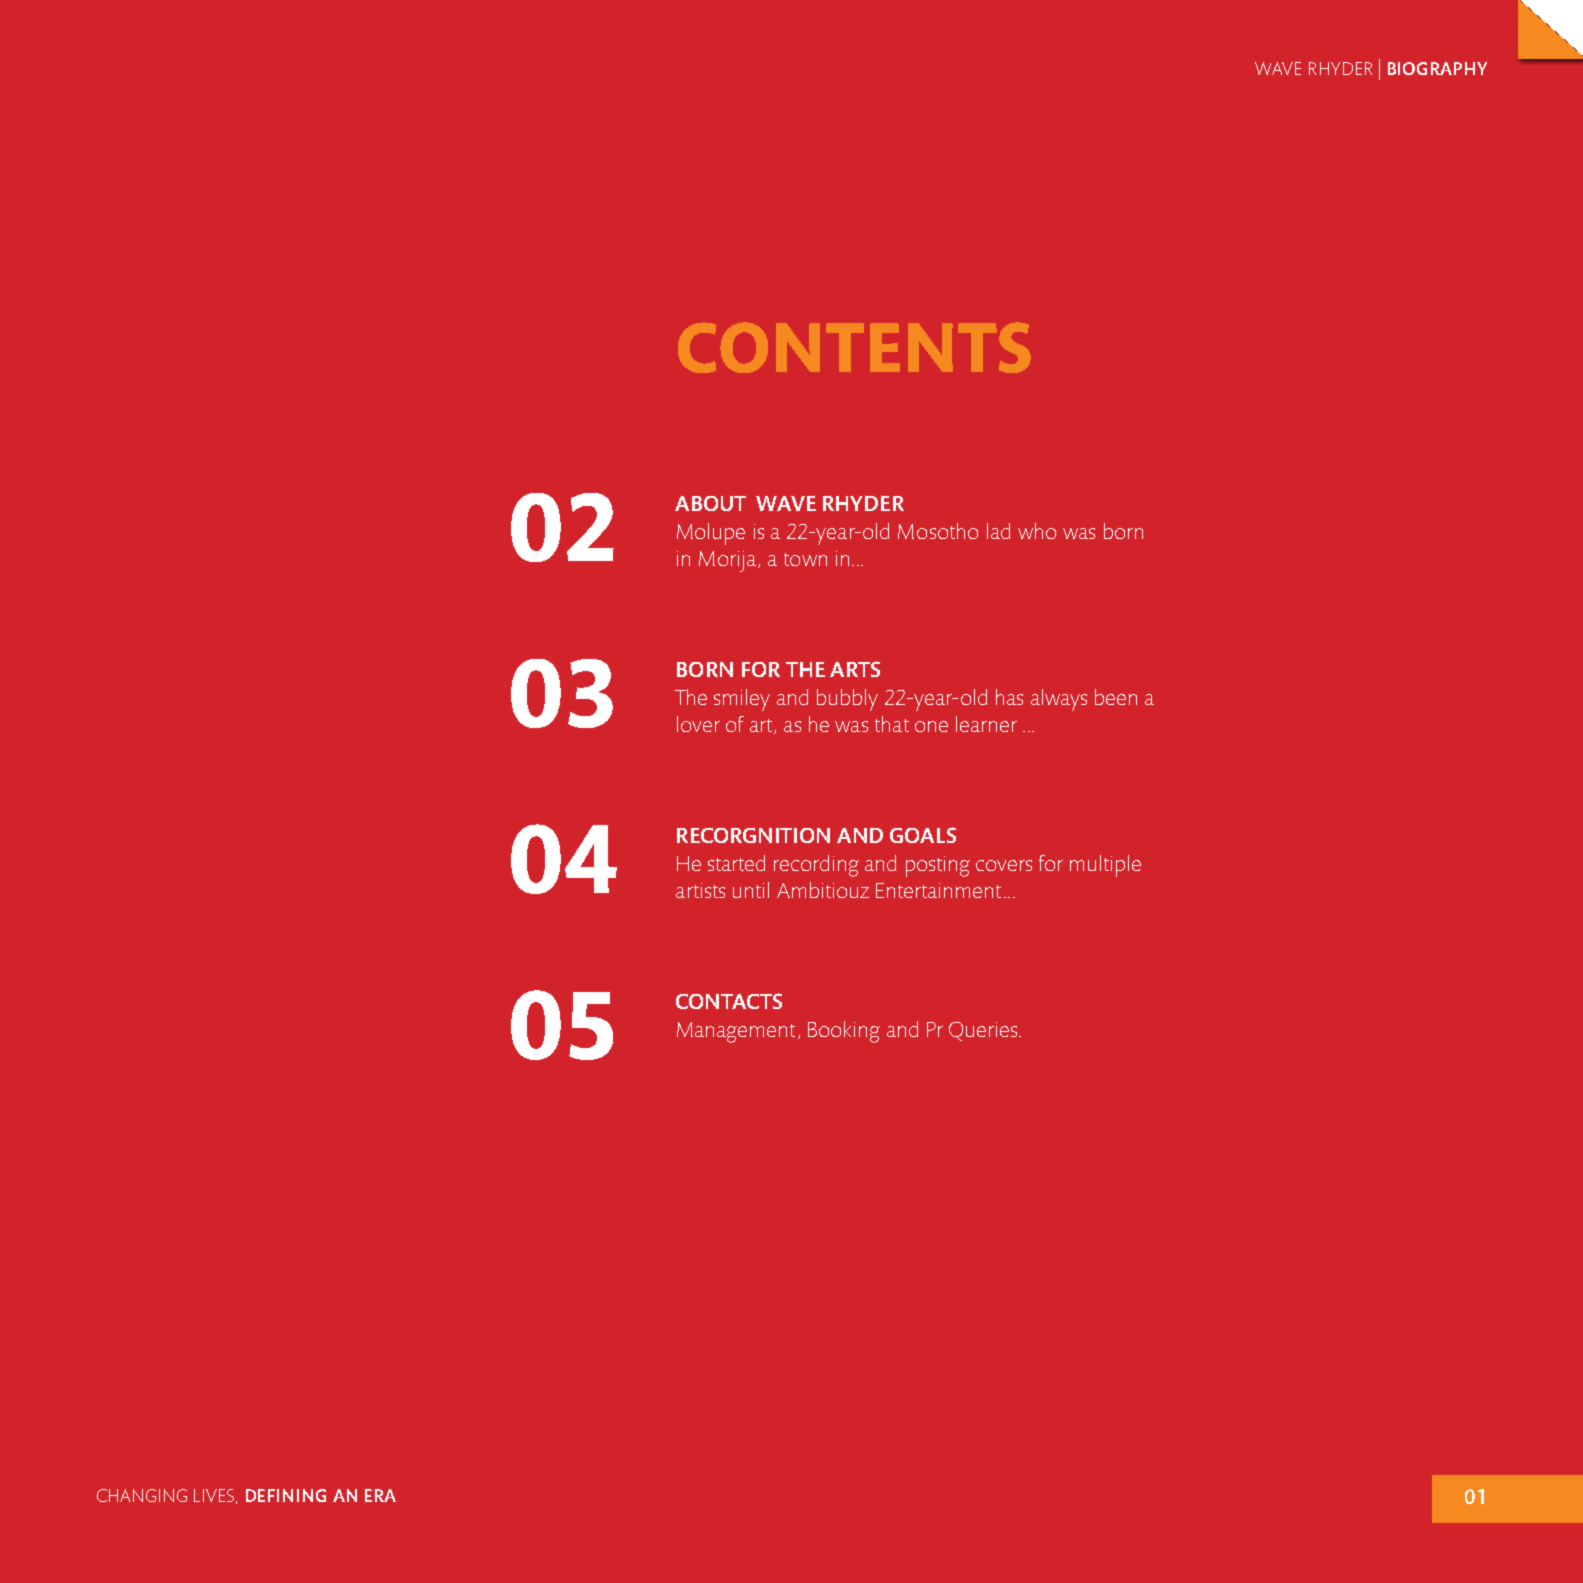 Image resolution: width=1583 pixels, height=1583 pixels. I want to click on Management, so click(736, 1032).
